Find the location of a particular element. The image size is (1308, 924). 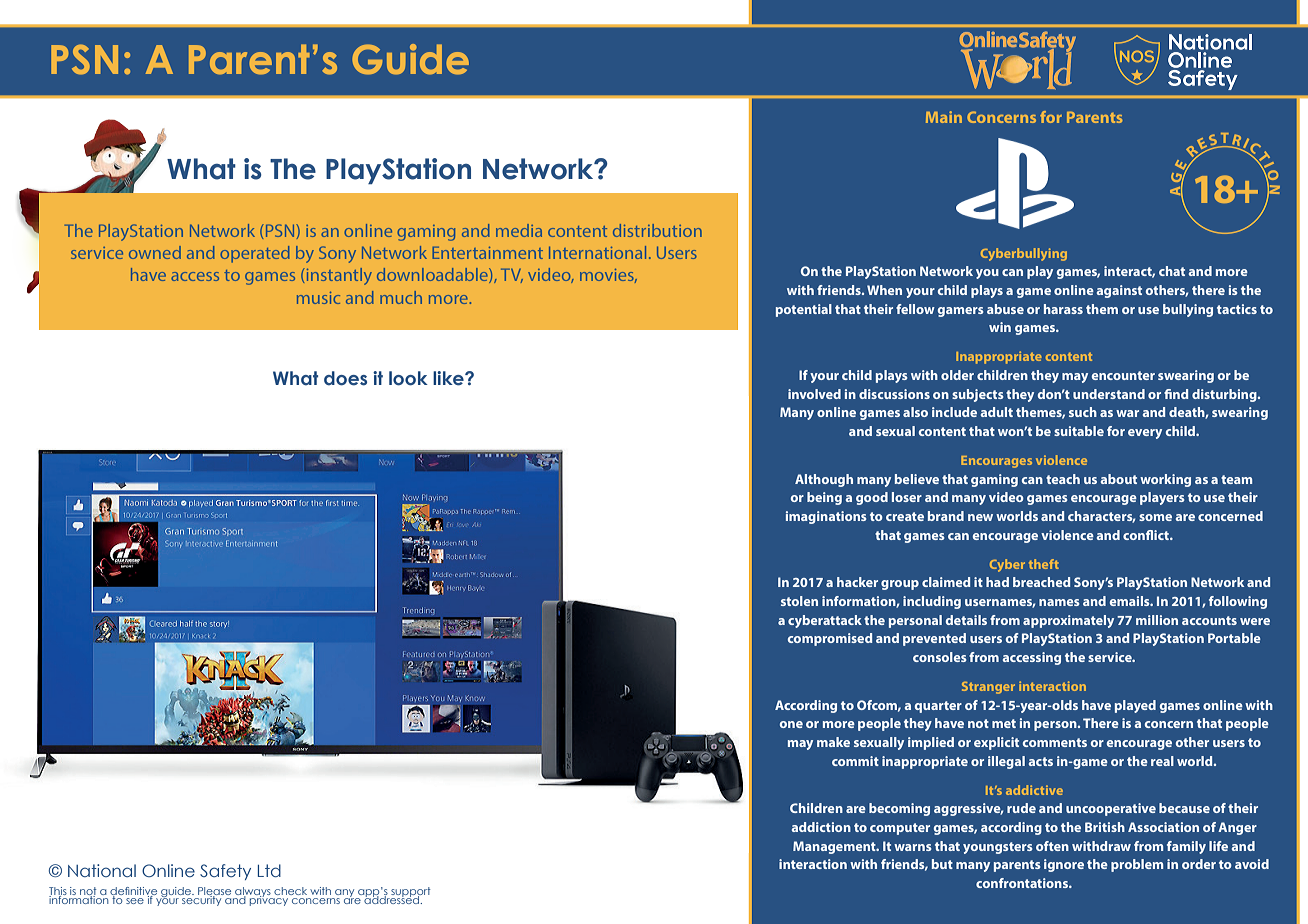

breached is located at coordinates (1041, 582).
